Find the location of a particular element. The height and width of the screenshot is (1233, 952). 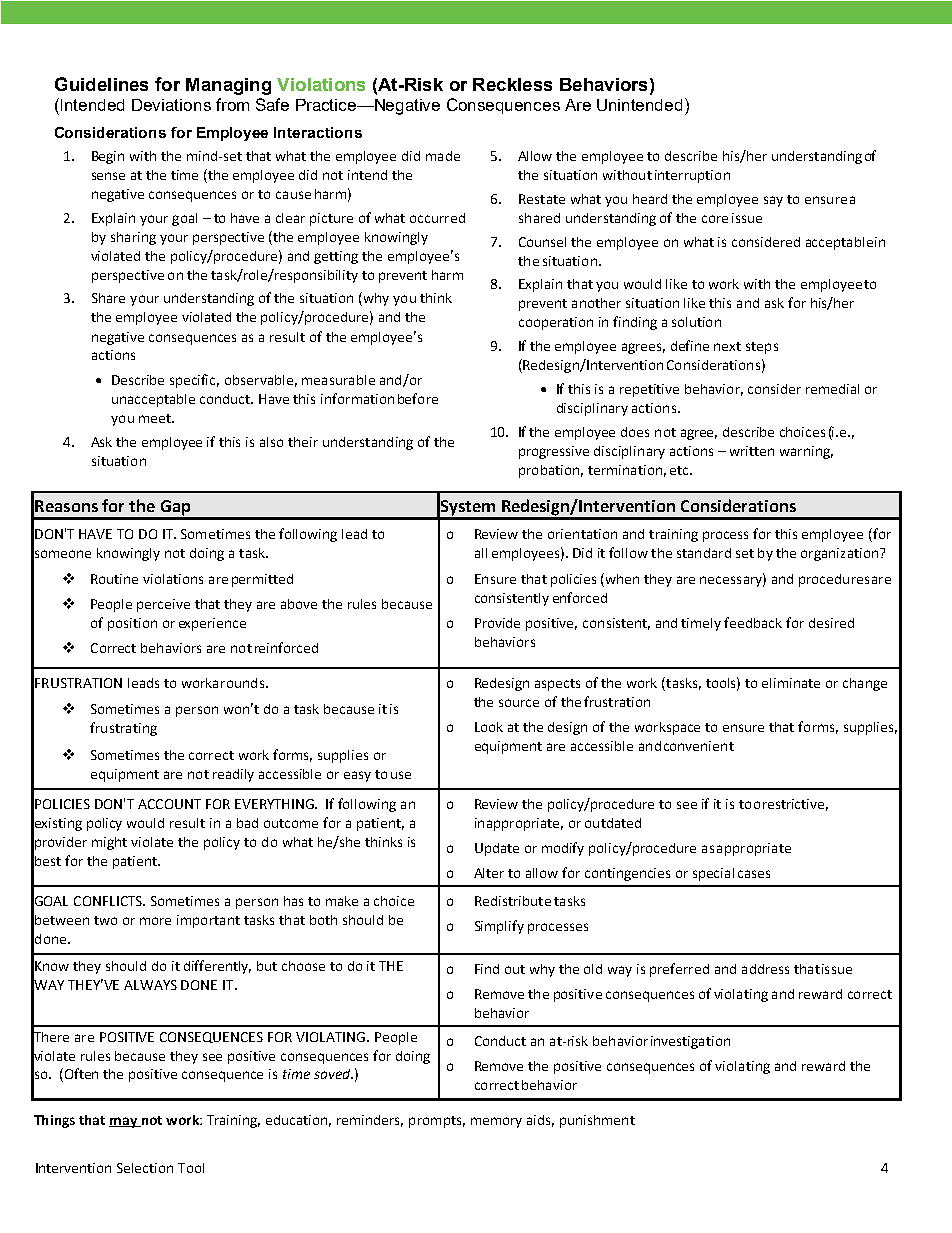

memory is located at coordinates (496, 1122).
